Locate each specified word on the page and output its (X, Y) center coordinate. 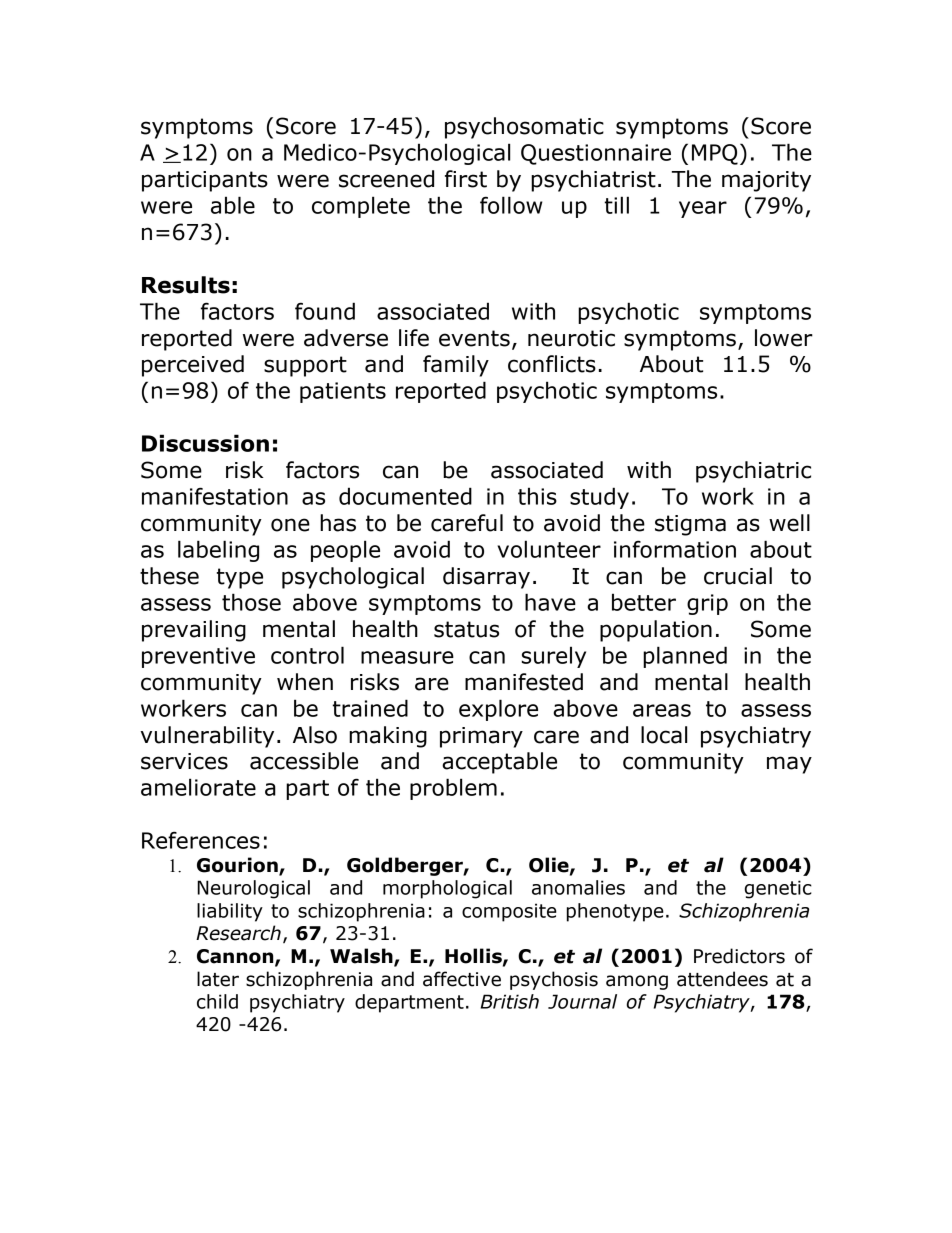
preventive (198, 657)
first (466, 179)
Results (186, 285)
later (218, 979)
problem (453, 789)
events (474, 338)
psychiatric (753, 472)
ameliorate (198, 787)
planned (685, 657)
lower (784, 338)
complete (361, 207)
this (537, 496)
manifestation (215, 496)
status (466, 629)
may (789, 765)
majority (766, 181)
